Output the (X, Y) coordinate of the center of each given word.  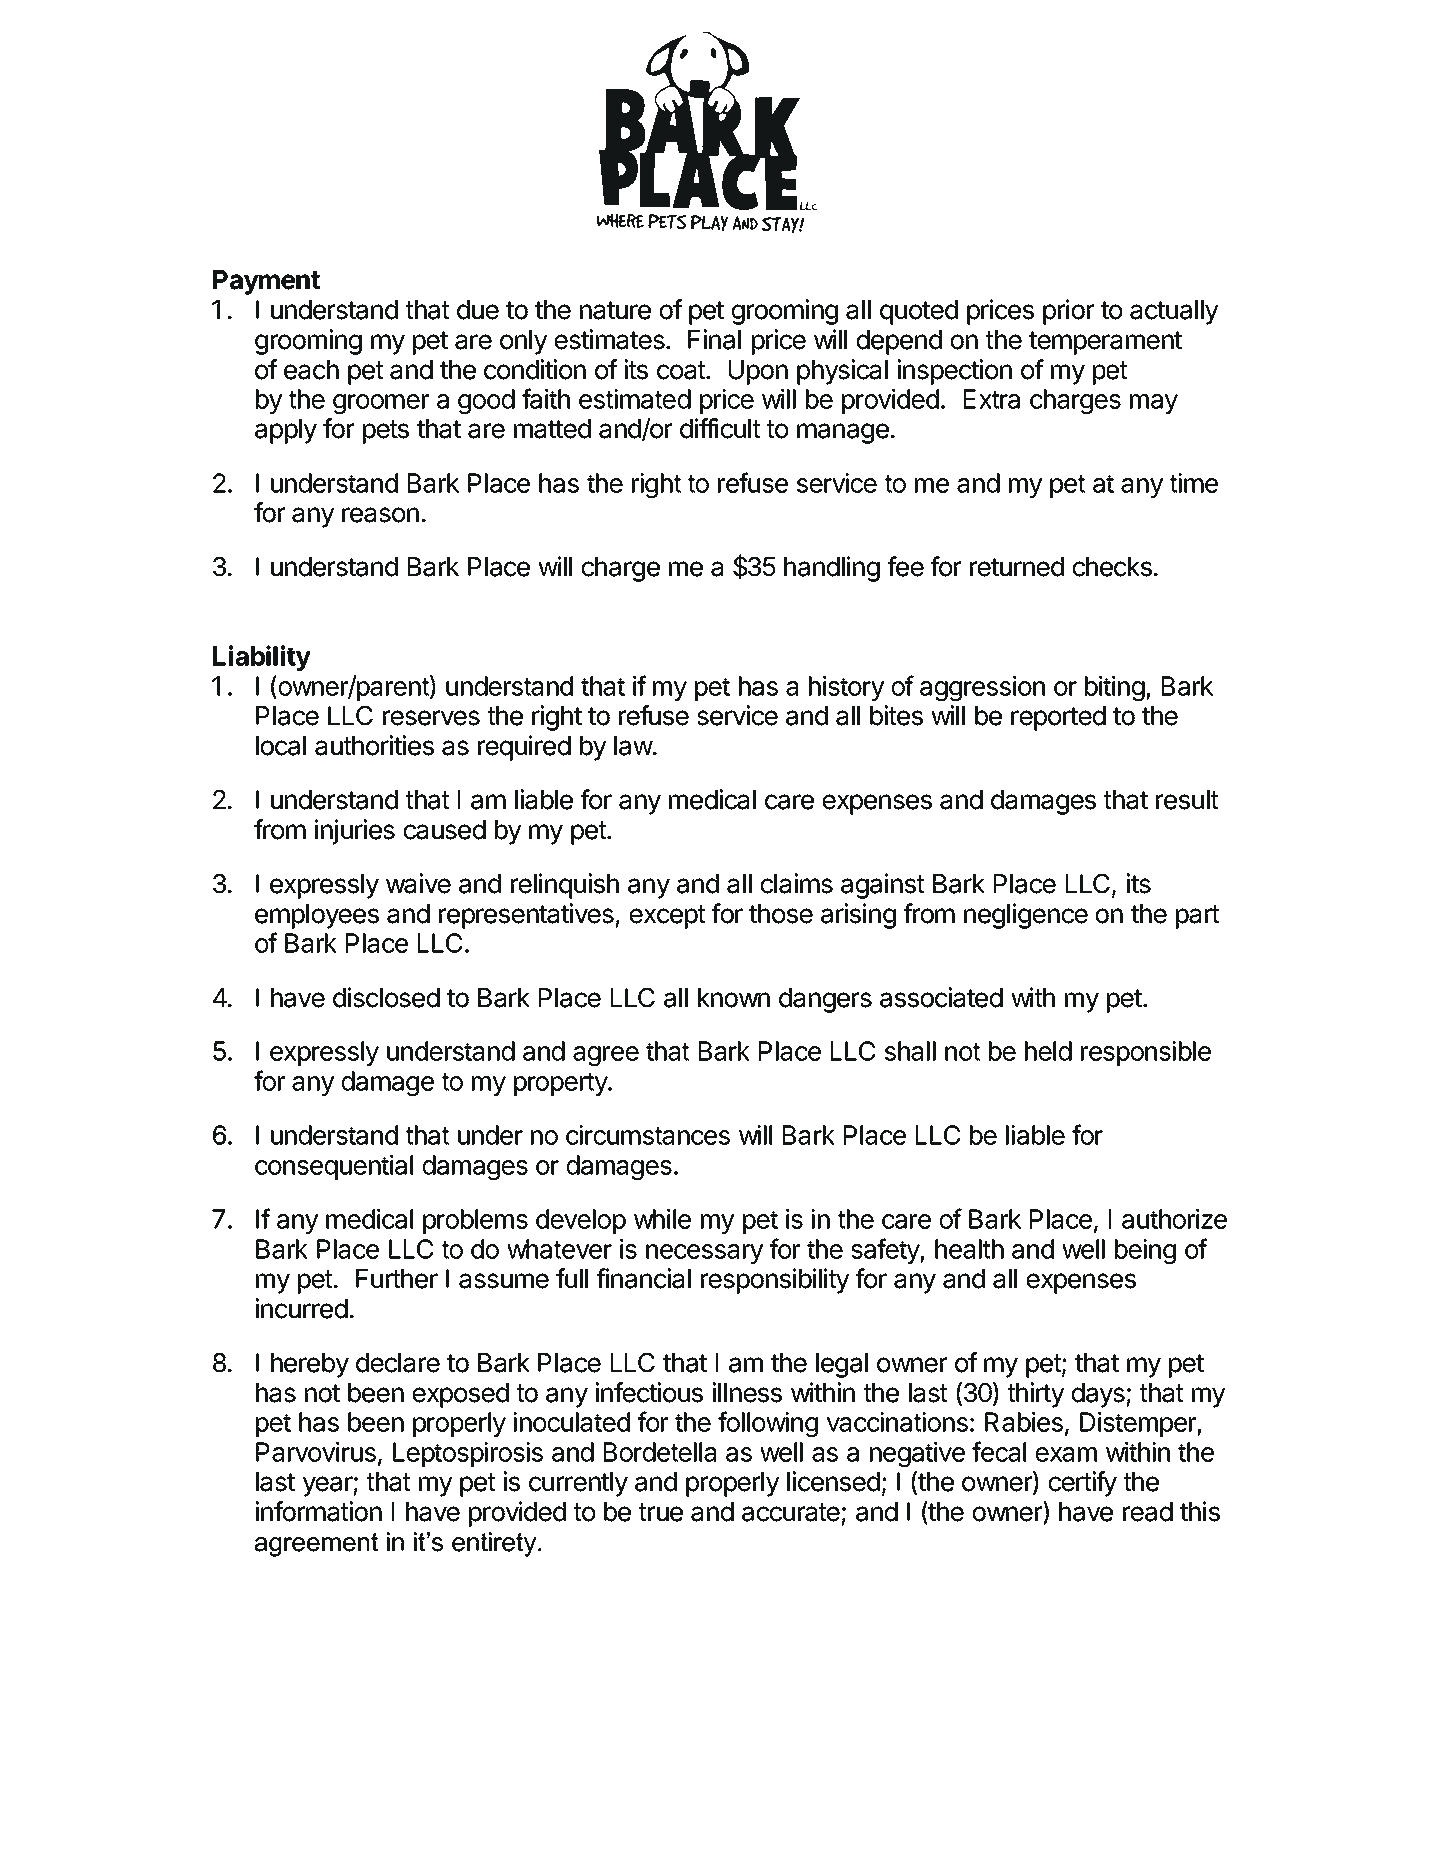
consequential (334, 1167)
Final (714, 339)
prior (1068, 312)
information (318, 1511)
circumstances (648, 1135)
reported (1058, 718)
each (311, 370)
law (634, 746)
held (1048, 1051)
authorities (374, 745)
